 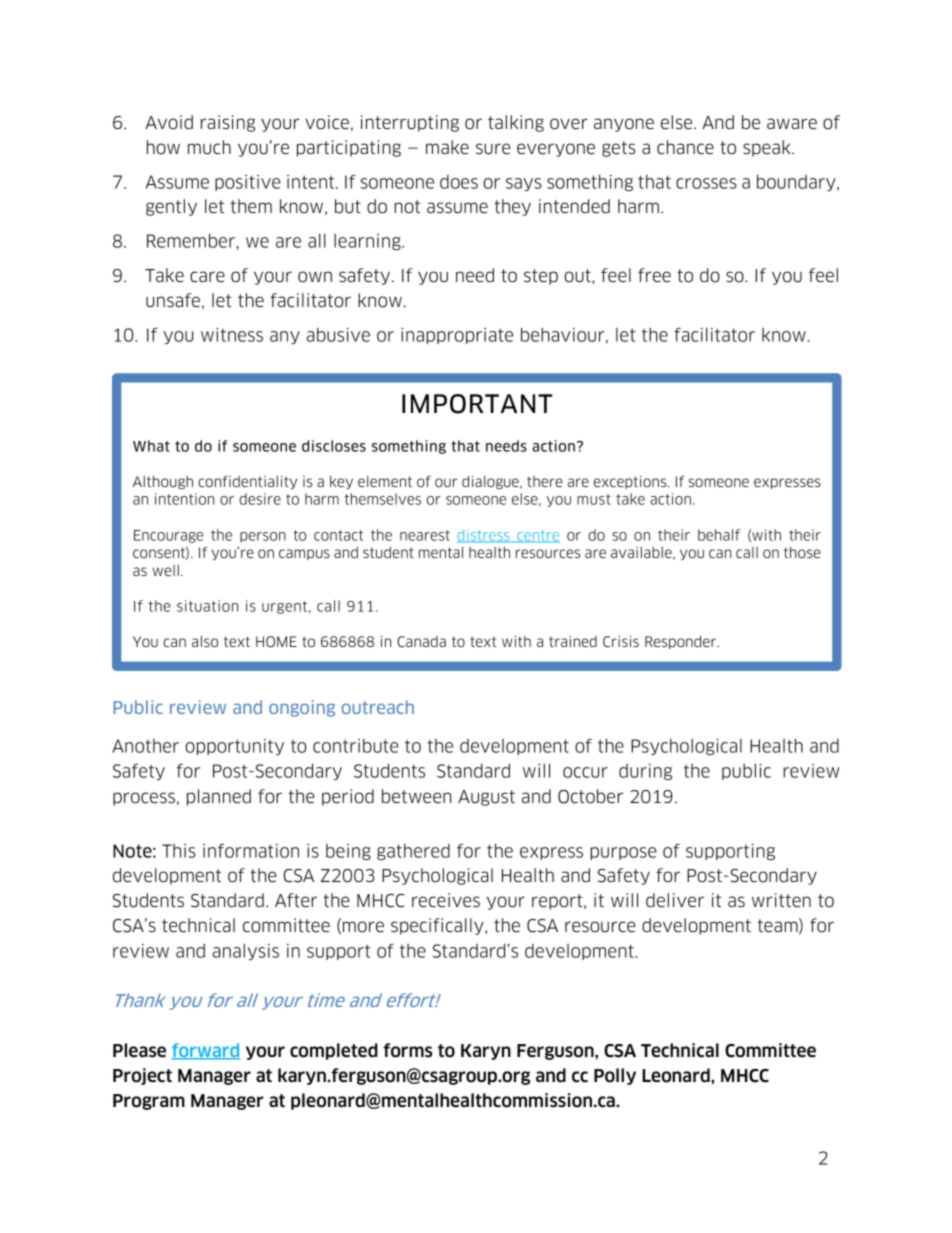 I want to click on outreach, so click(x=378, y=707).
